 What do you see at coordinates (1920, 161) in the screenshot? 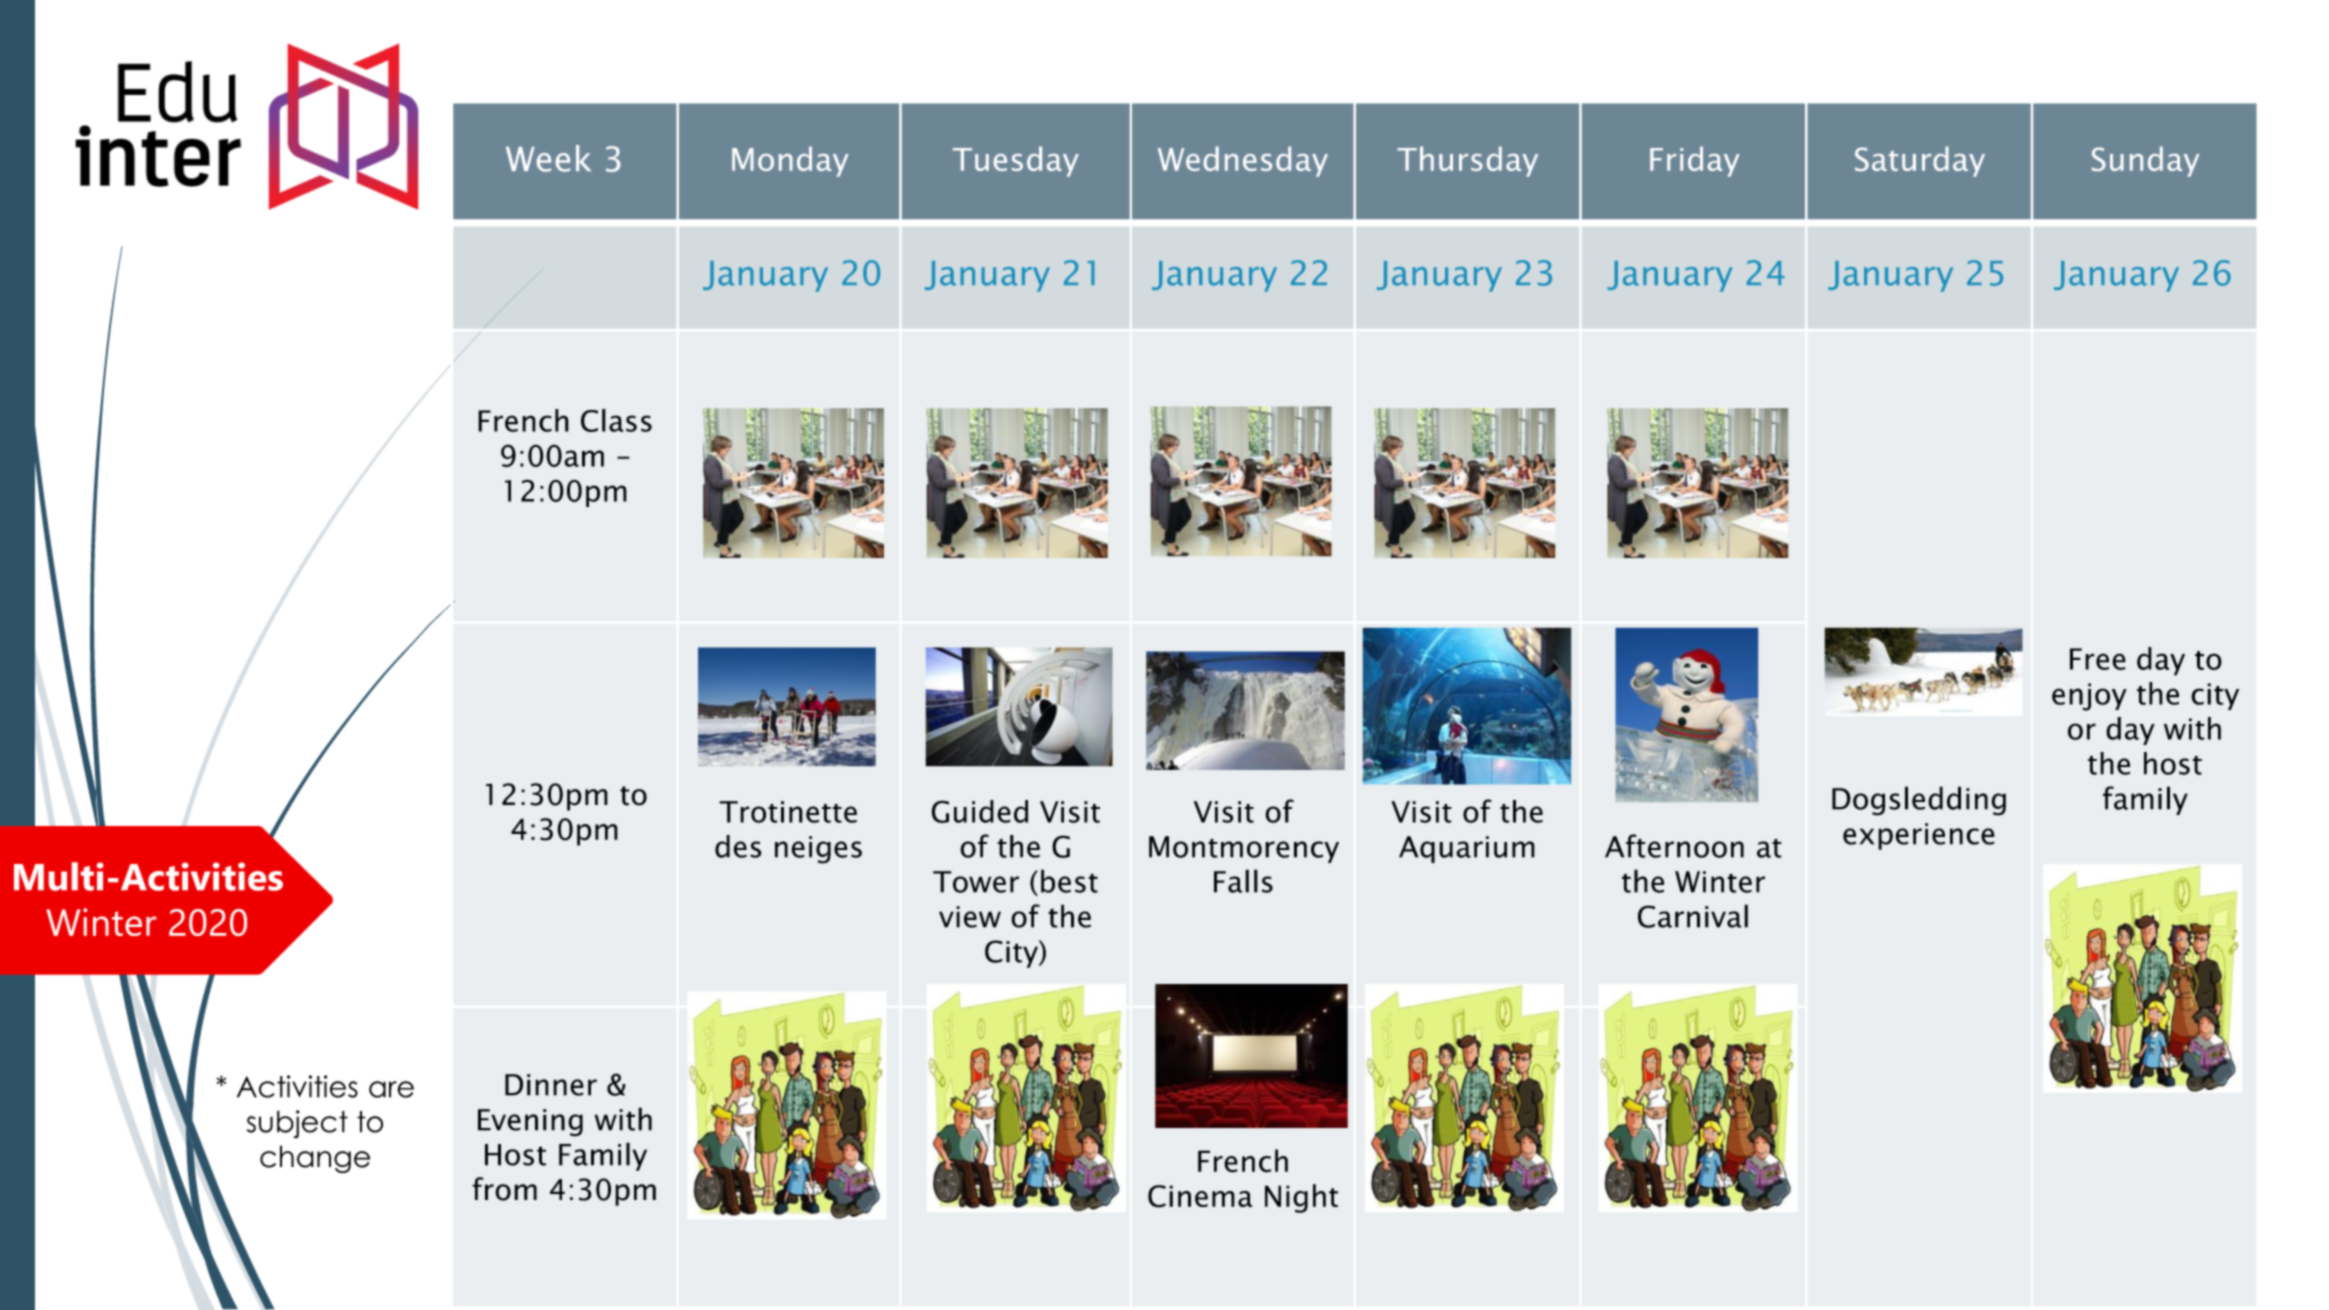
I see `Saturday` at bounding box center [1920, 161].
